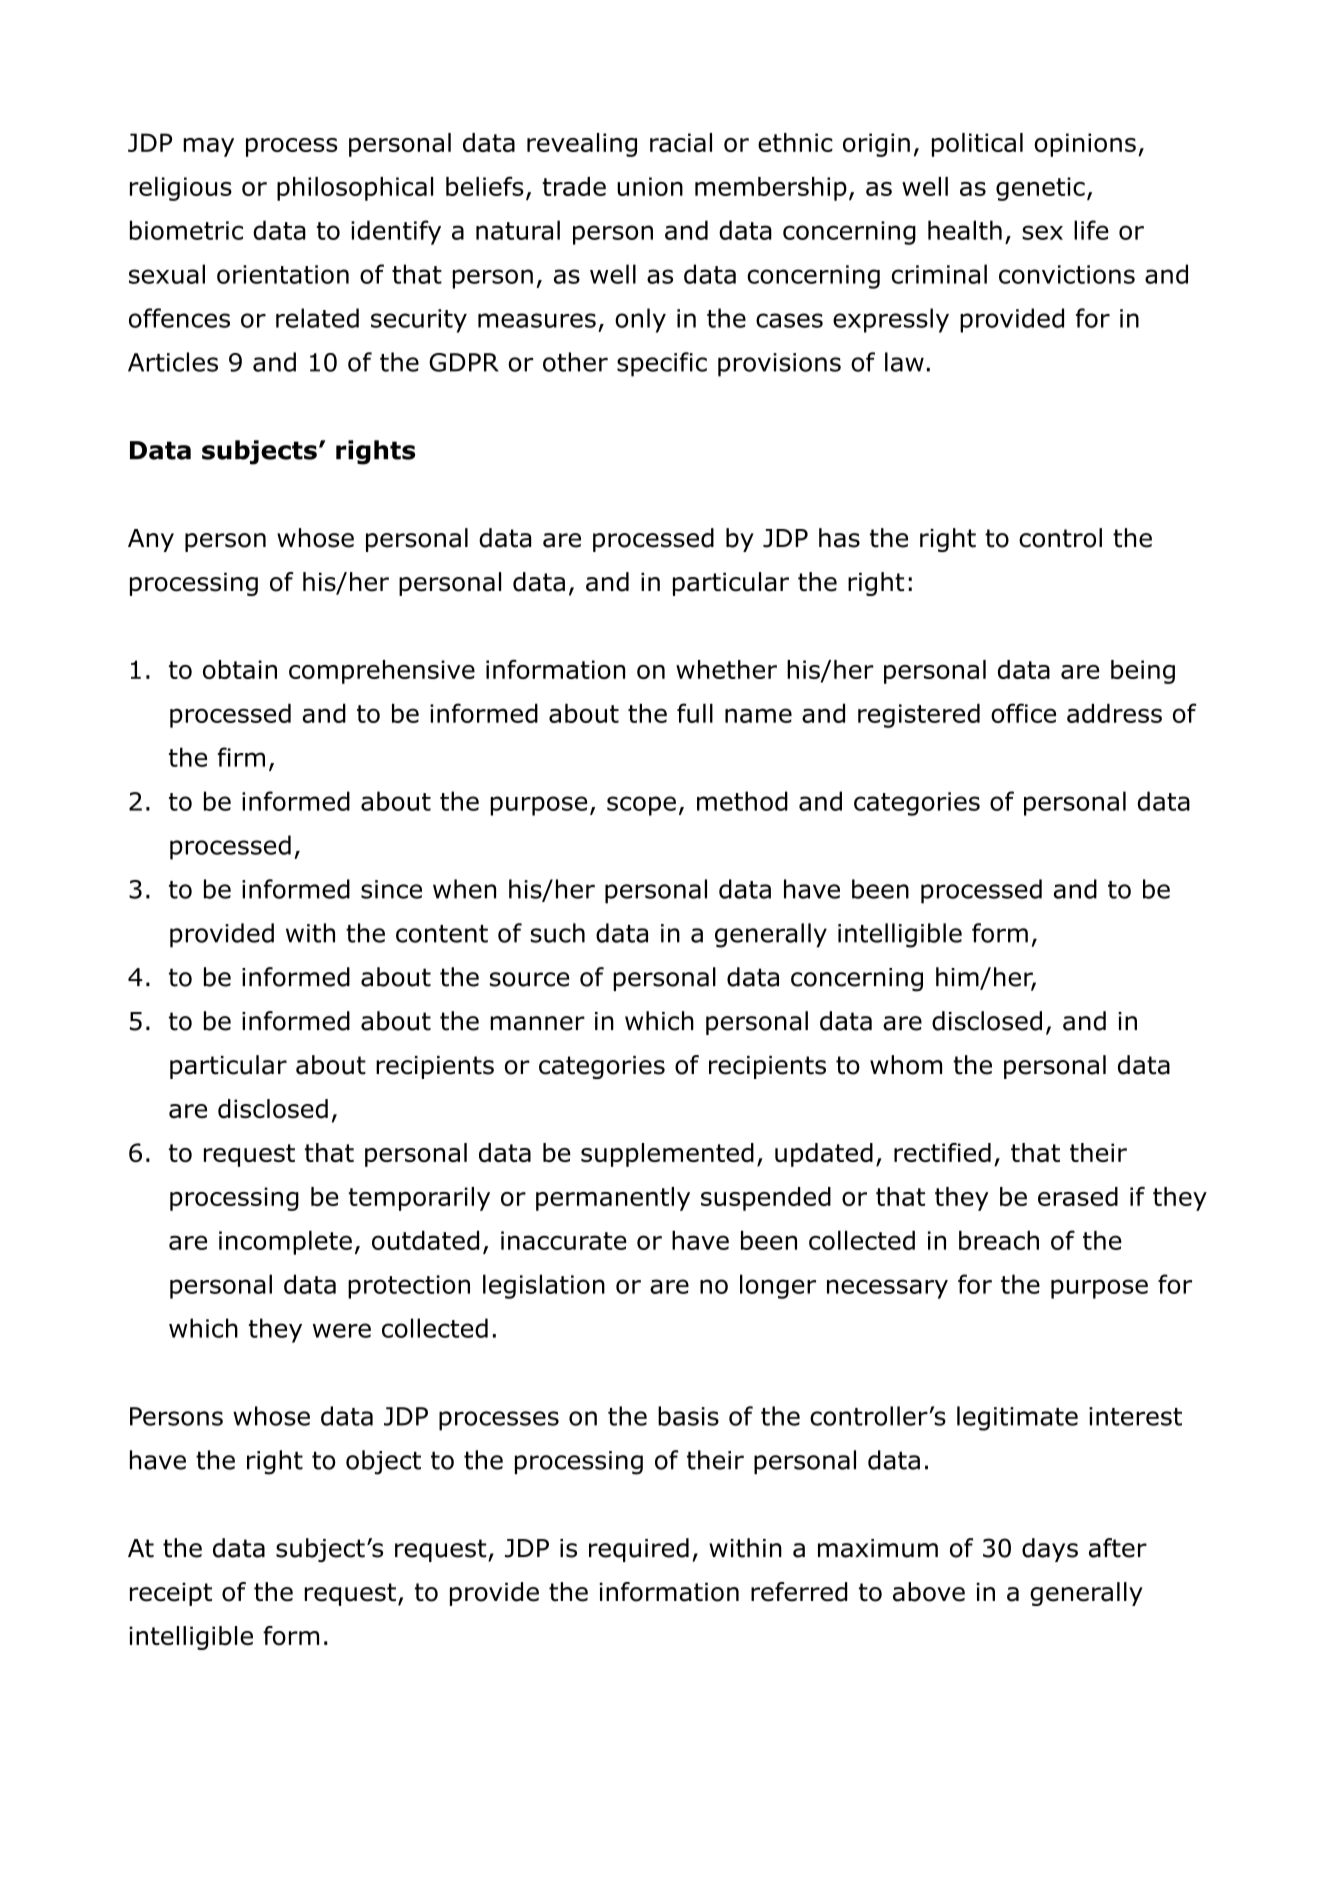 This screenshot has width=1340, height=1896. I want to click on scope, so click(641, 806).
